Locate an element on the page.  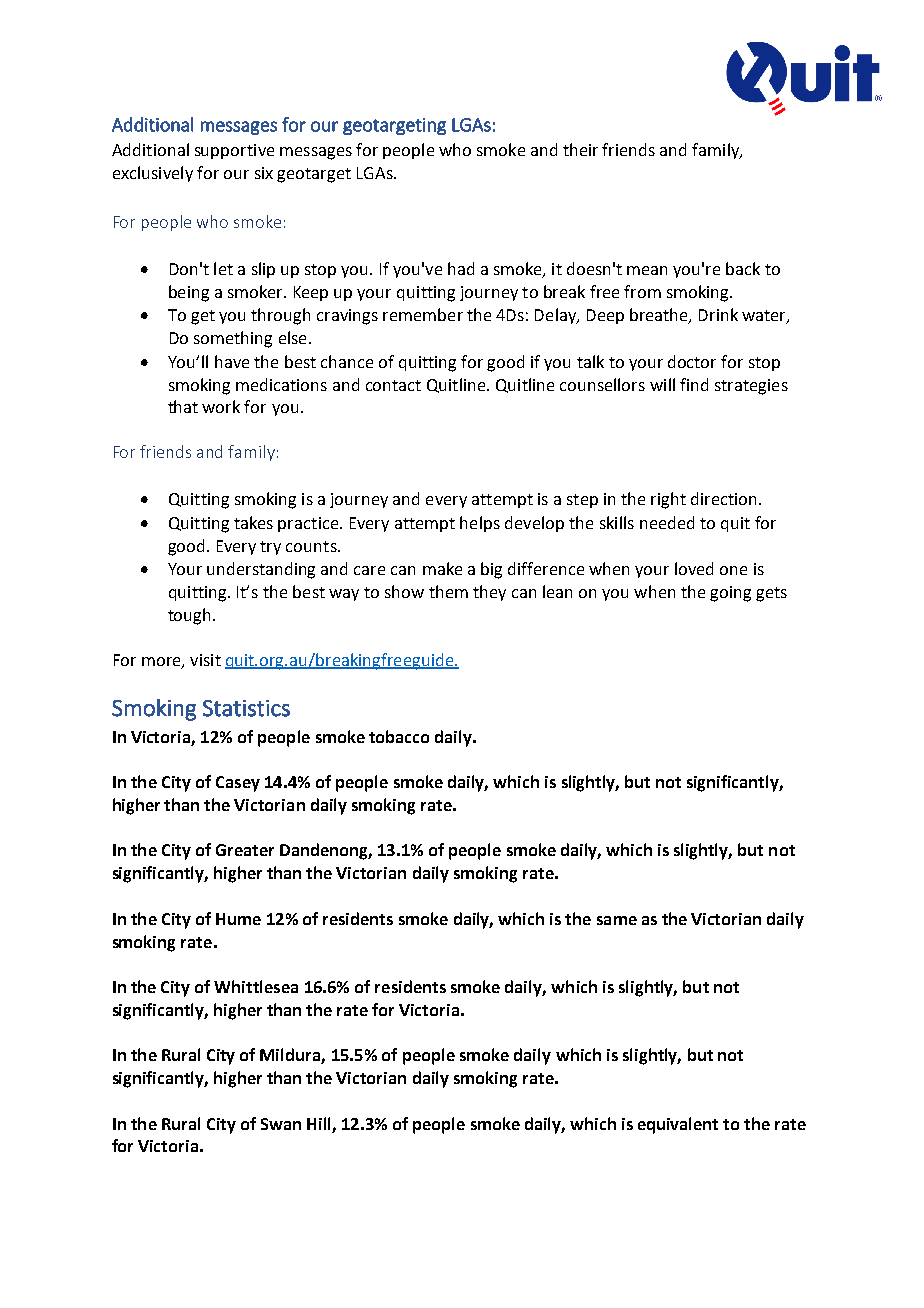
contact is located at coordinates (393, 385).
